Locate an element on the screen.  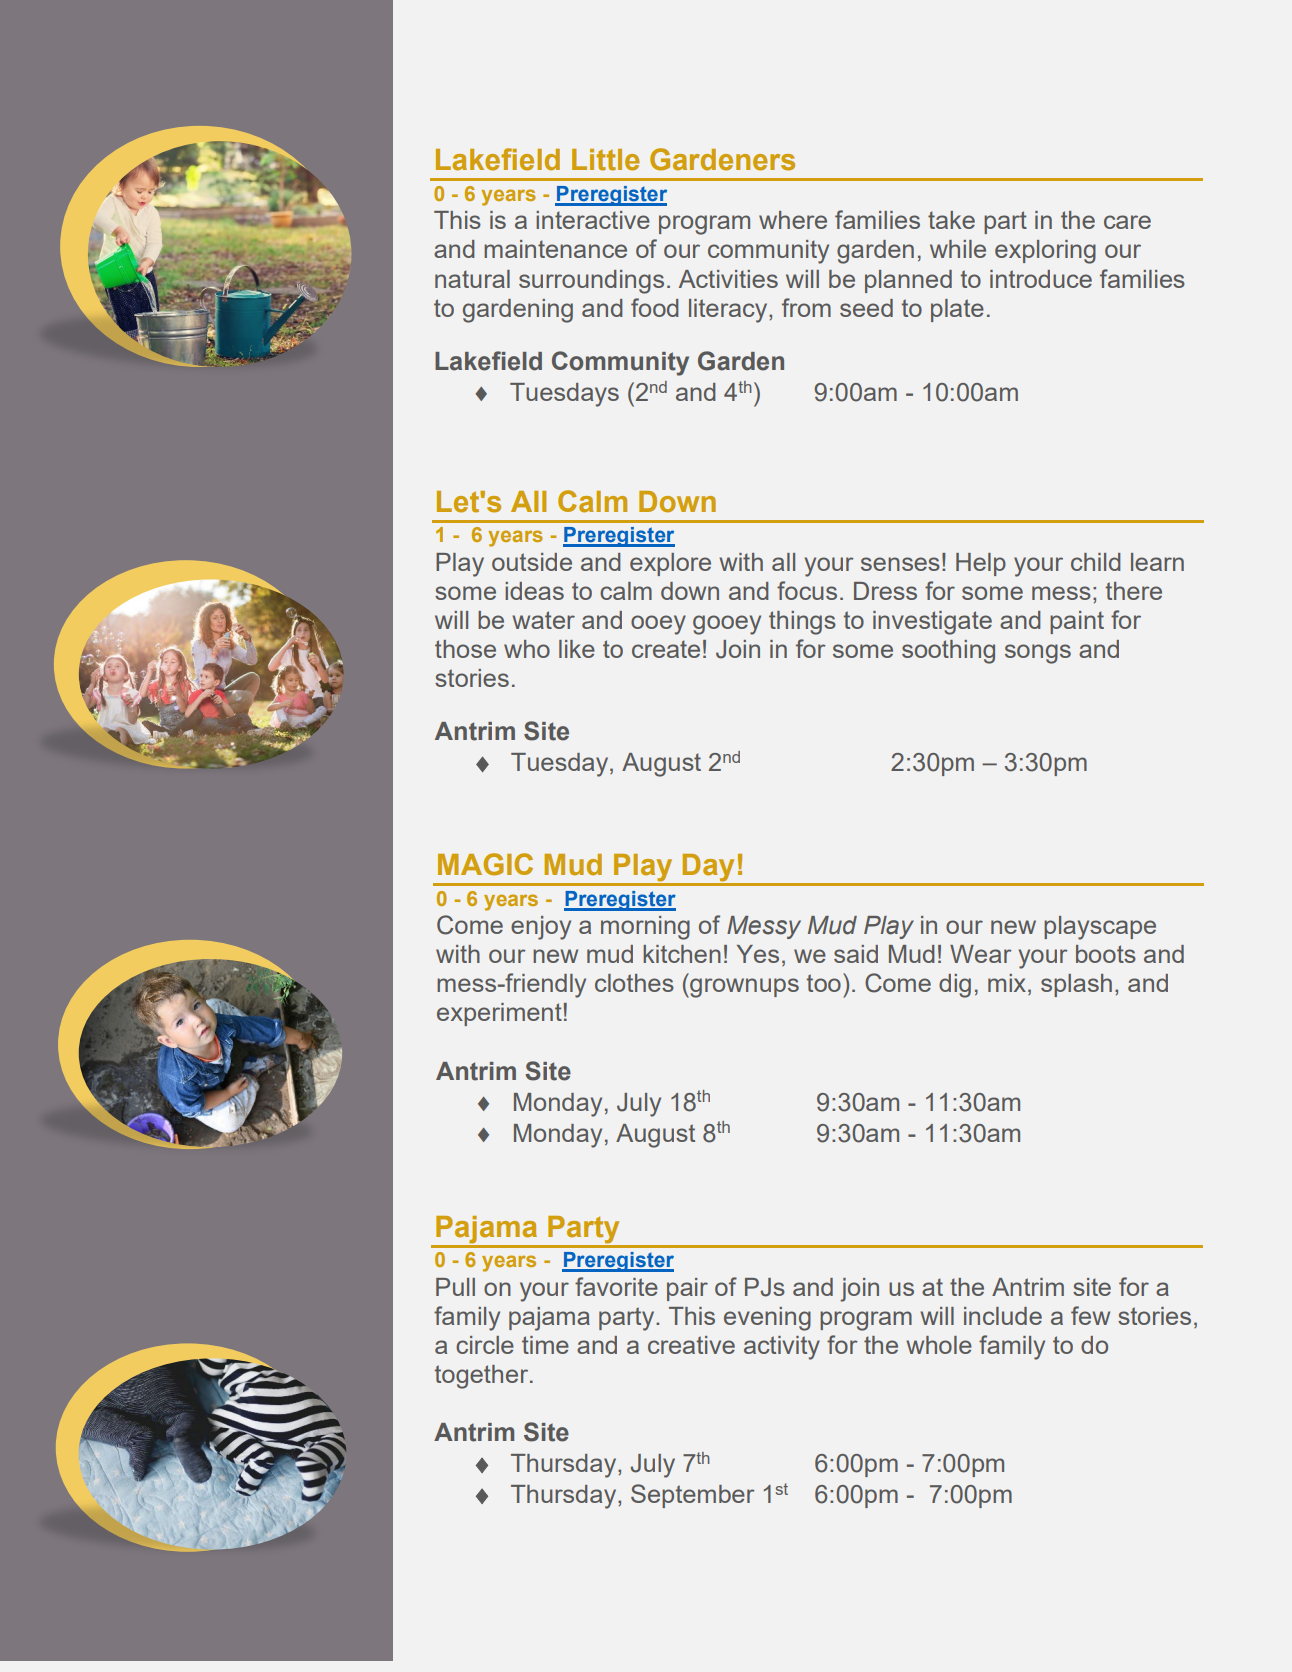
care is located at coordinates (1127, 222).
